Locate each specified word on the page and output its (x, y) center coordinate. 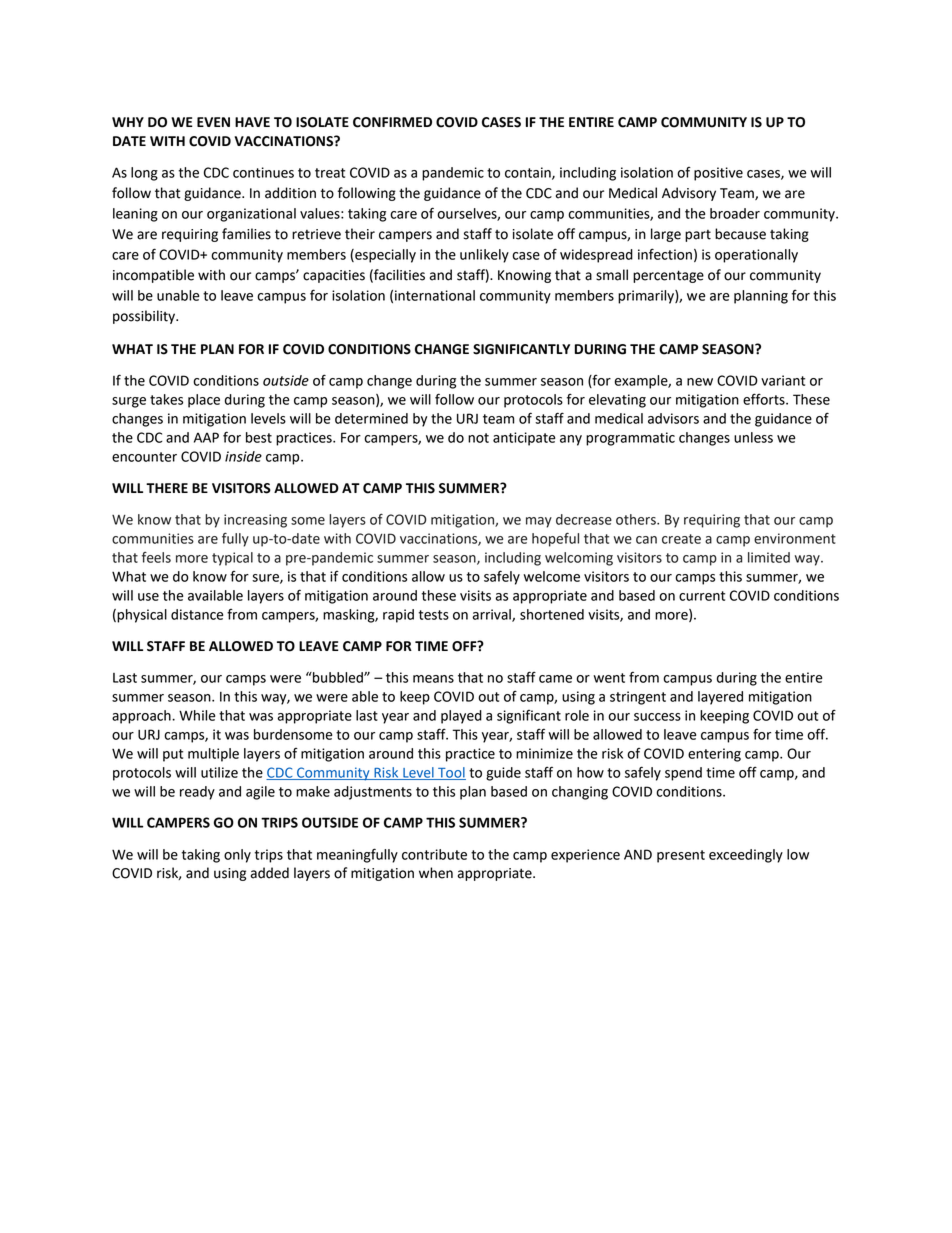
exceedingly (746, 856)
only (237, 856)
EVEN (213, 122)
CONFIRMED (392, 122)
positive (718, 174)
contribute (434, 854)
